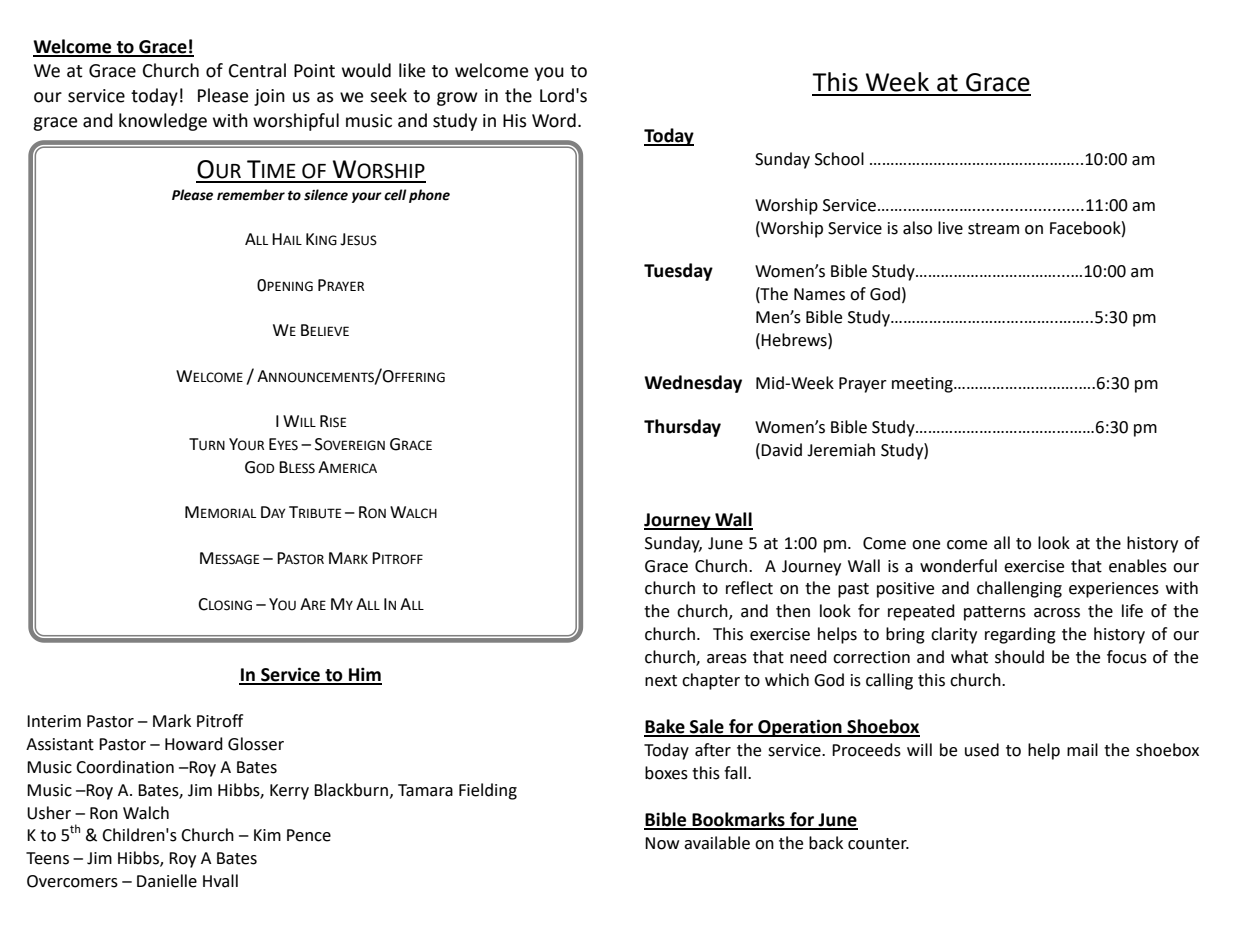 The height and width of the document is (952, 1233). I want to click on remember, so click(251, 195).
